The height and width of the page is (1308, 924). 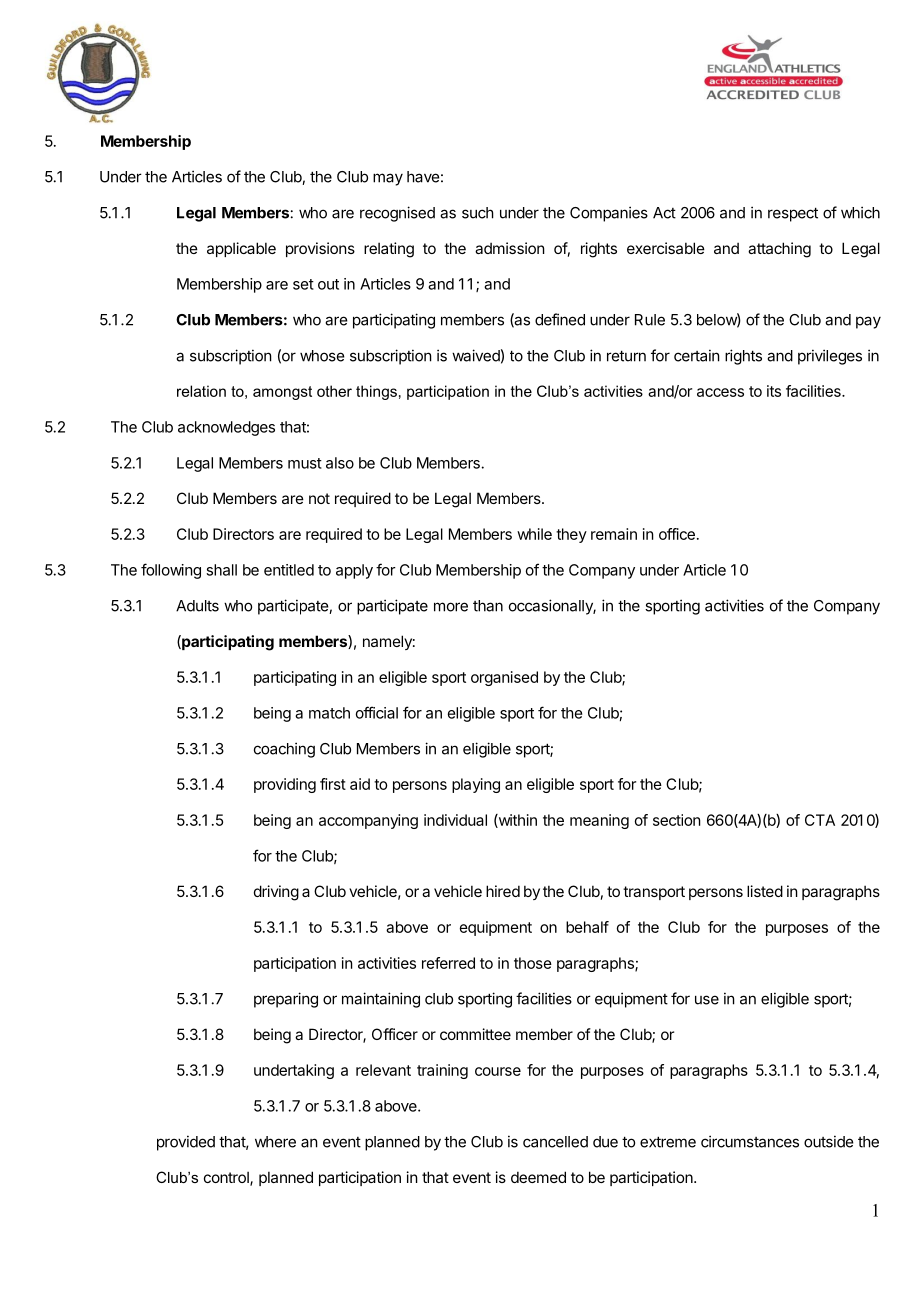 What do you see at coordinates (319, 498) in the page?
I see `not` at bounding box center [319, 498].
